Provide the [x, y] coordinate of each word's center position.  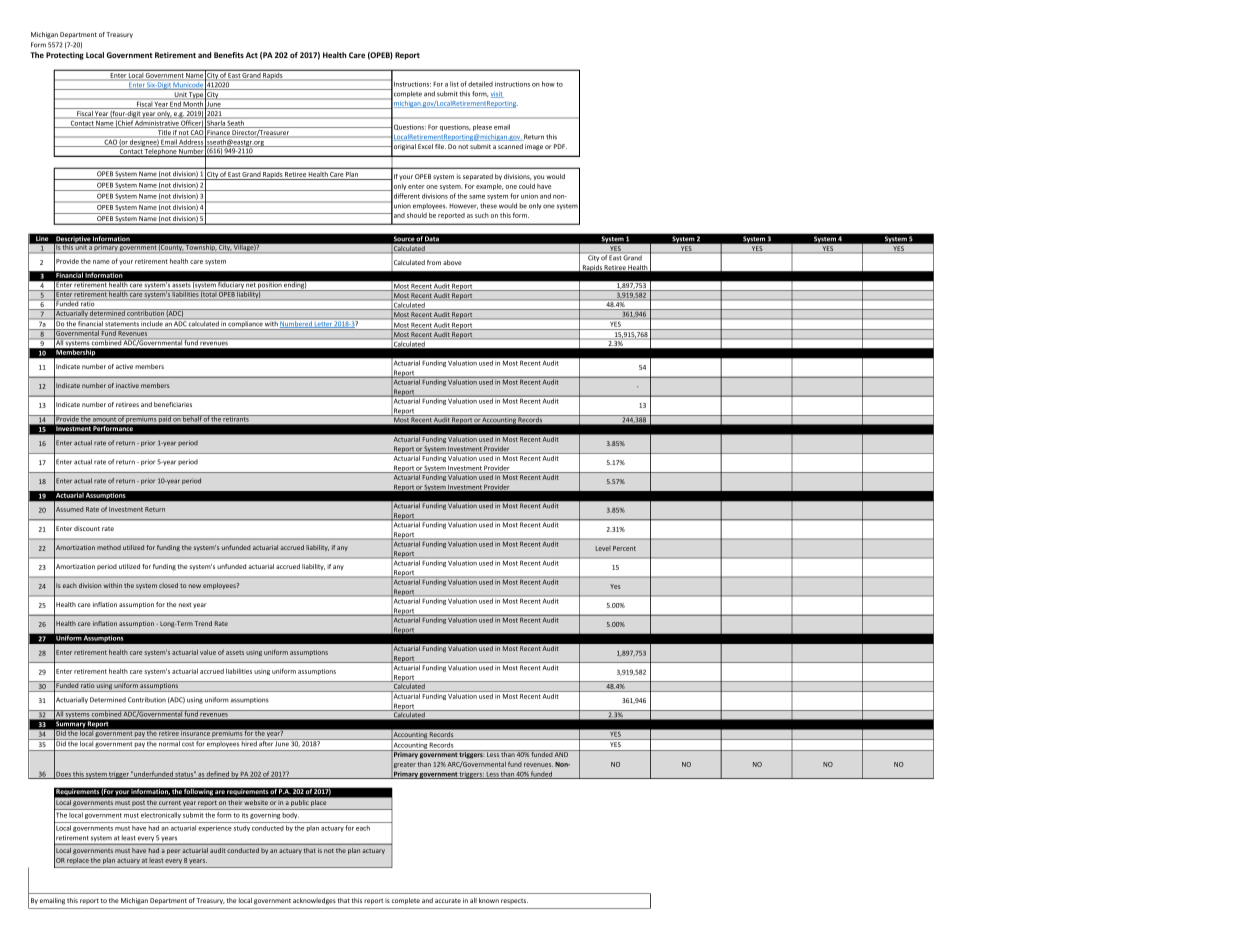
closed [168, 585]
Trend [203, 623]
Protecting [65, 56]
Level [603, 548]
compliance [245, 325]
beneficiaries [173, 404]
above [452, 262]
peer [173, 851]
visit [497, 94]
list [454, 84]
